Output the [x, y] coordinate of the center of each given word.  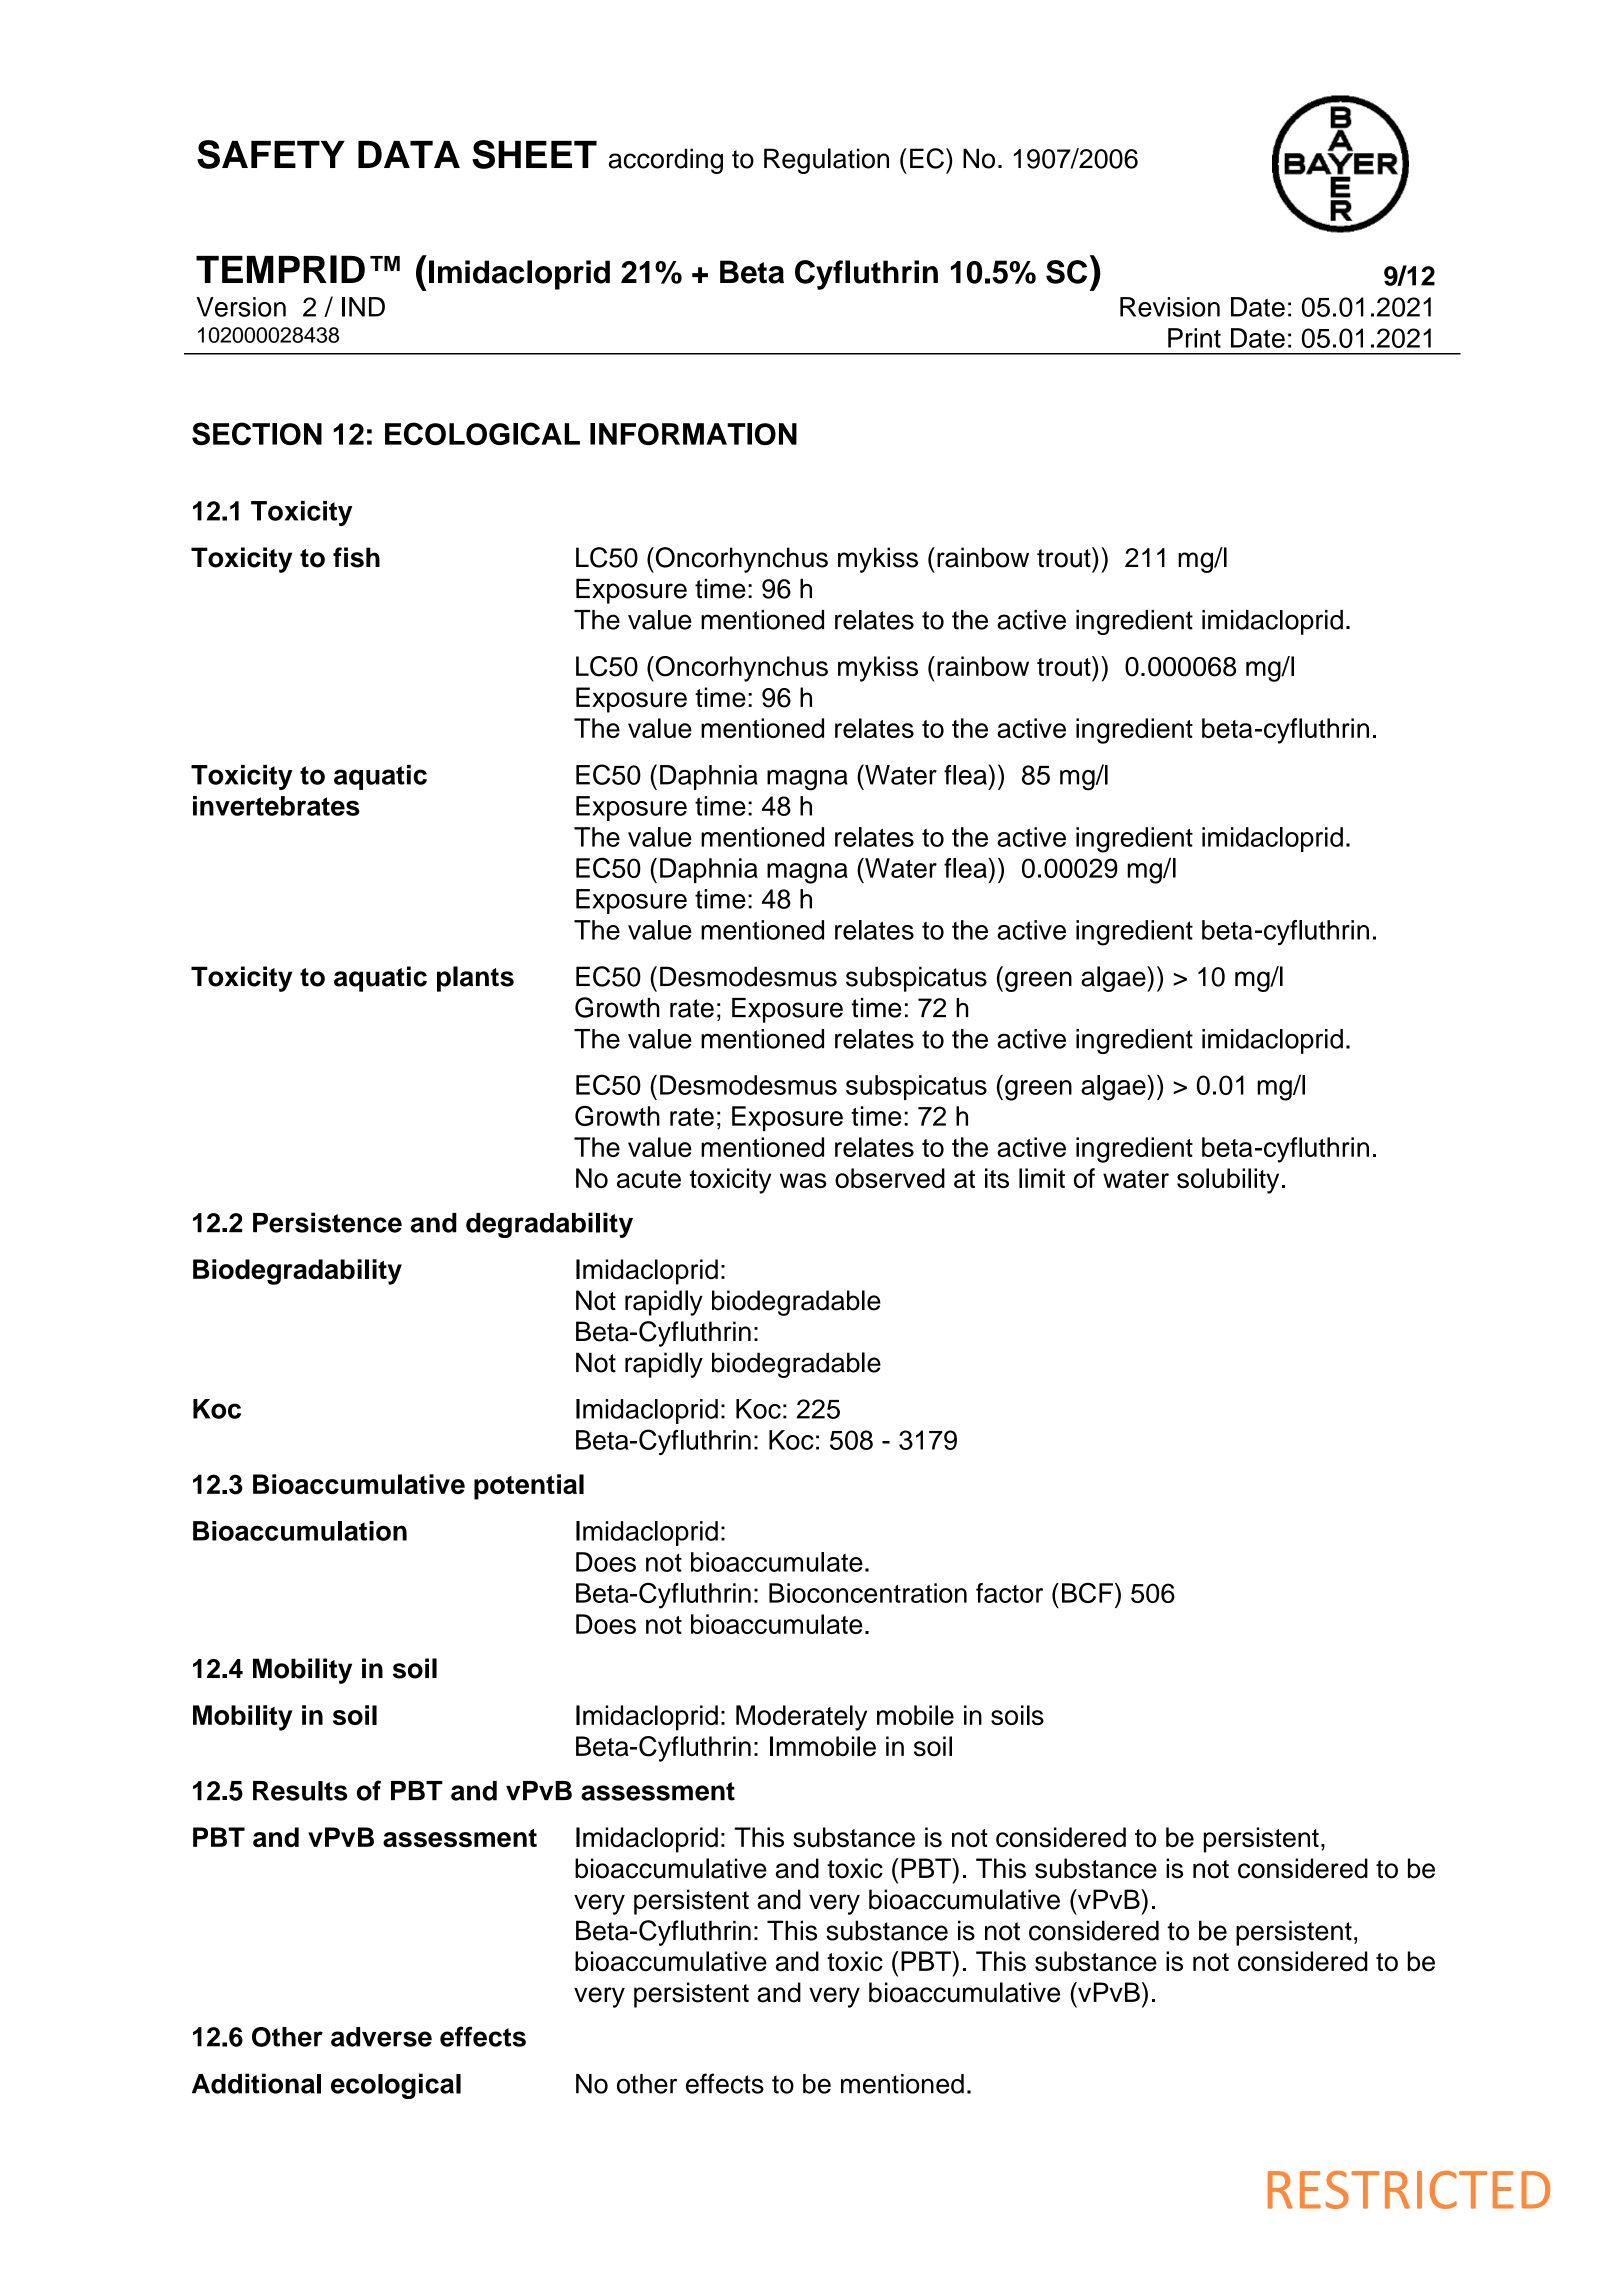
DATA [409, 154]
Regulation [826, 161]
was [803, 1180]
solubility [1228, 1181]
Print [1194, 338]
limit [1042, 1178]
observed [890, 1178]
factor [1009, 1593]
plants [475, 979]
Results [300, 1791]
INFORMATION [693, 434]
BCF [1087, 1592]
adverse [381, 2037]
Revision [1170, 307]
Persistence [327, 1222]
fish [356, 557]
